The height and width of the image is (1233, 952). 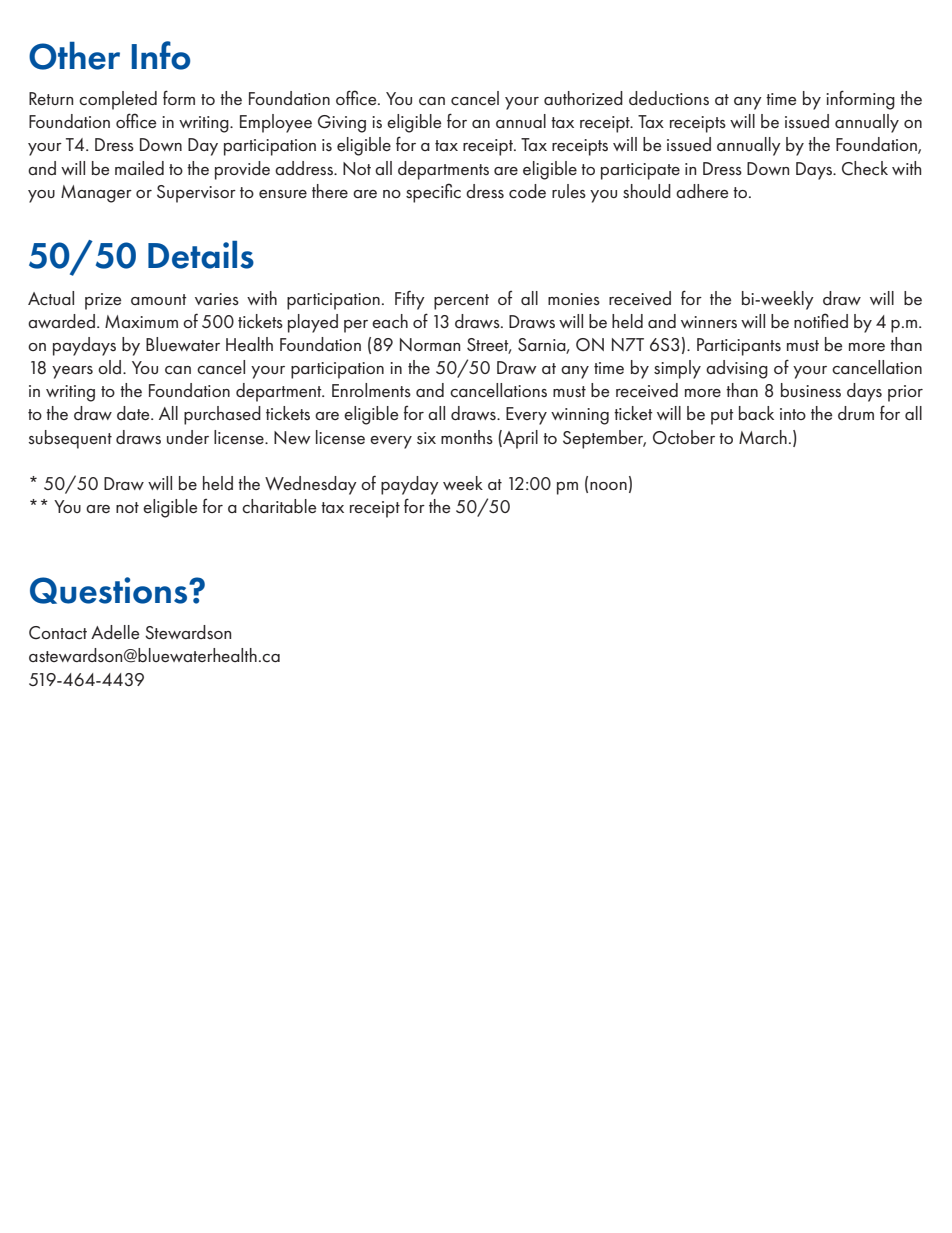 What do you see at coordinates (739, 347) in the image?
I see `Participants` at bounding box center [739, 347].
